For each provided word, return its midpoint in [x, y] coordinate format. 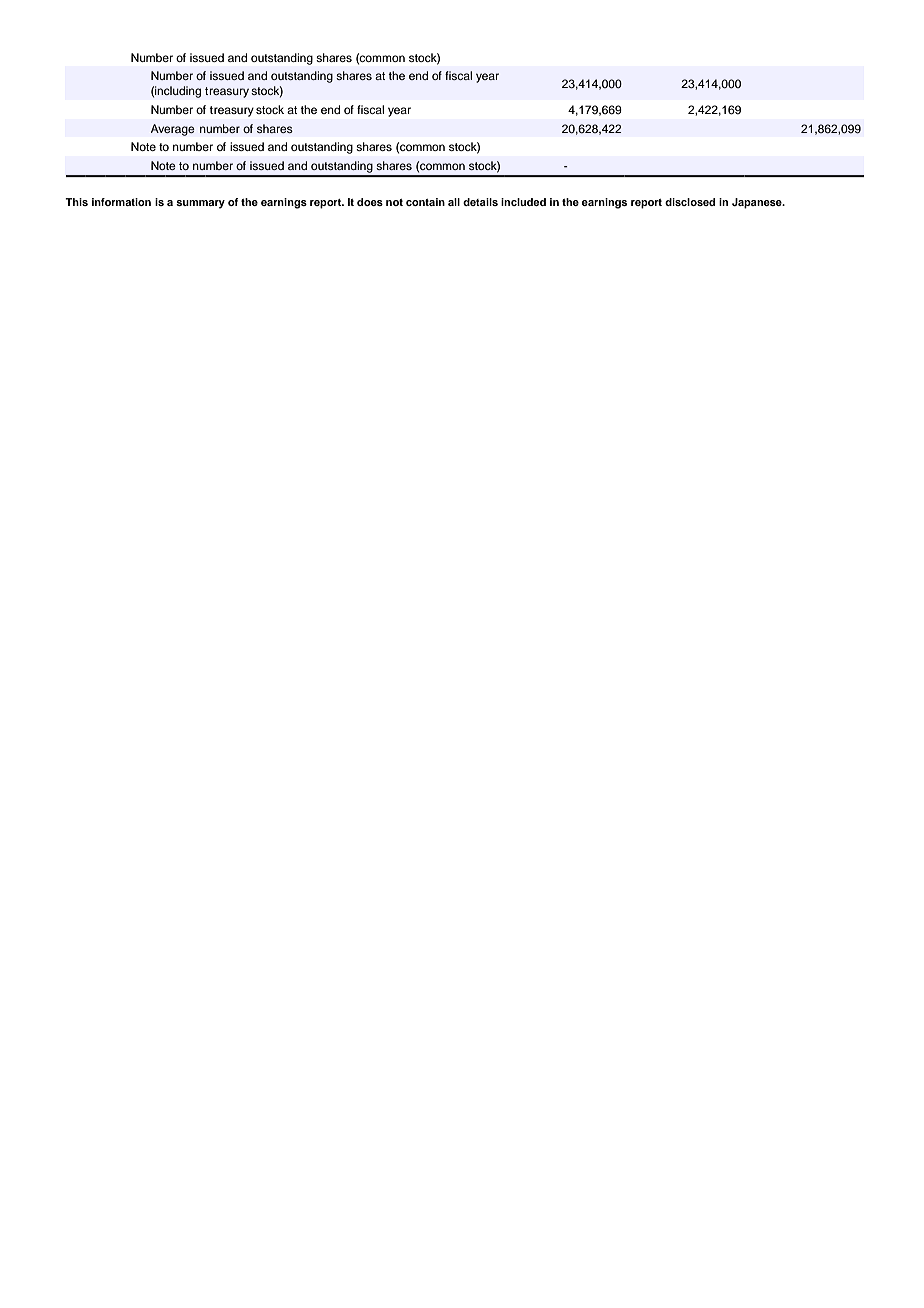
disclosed [690, 202]
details [480, 202]
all [454, 202]
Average [173, 130]
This [76, 202]
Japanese [758, 203]
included [523, 202]
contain [425, 202]
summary [200, 204]
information [121, 202]
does [370, 202]
